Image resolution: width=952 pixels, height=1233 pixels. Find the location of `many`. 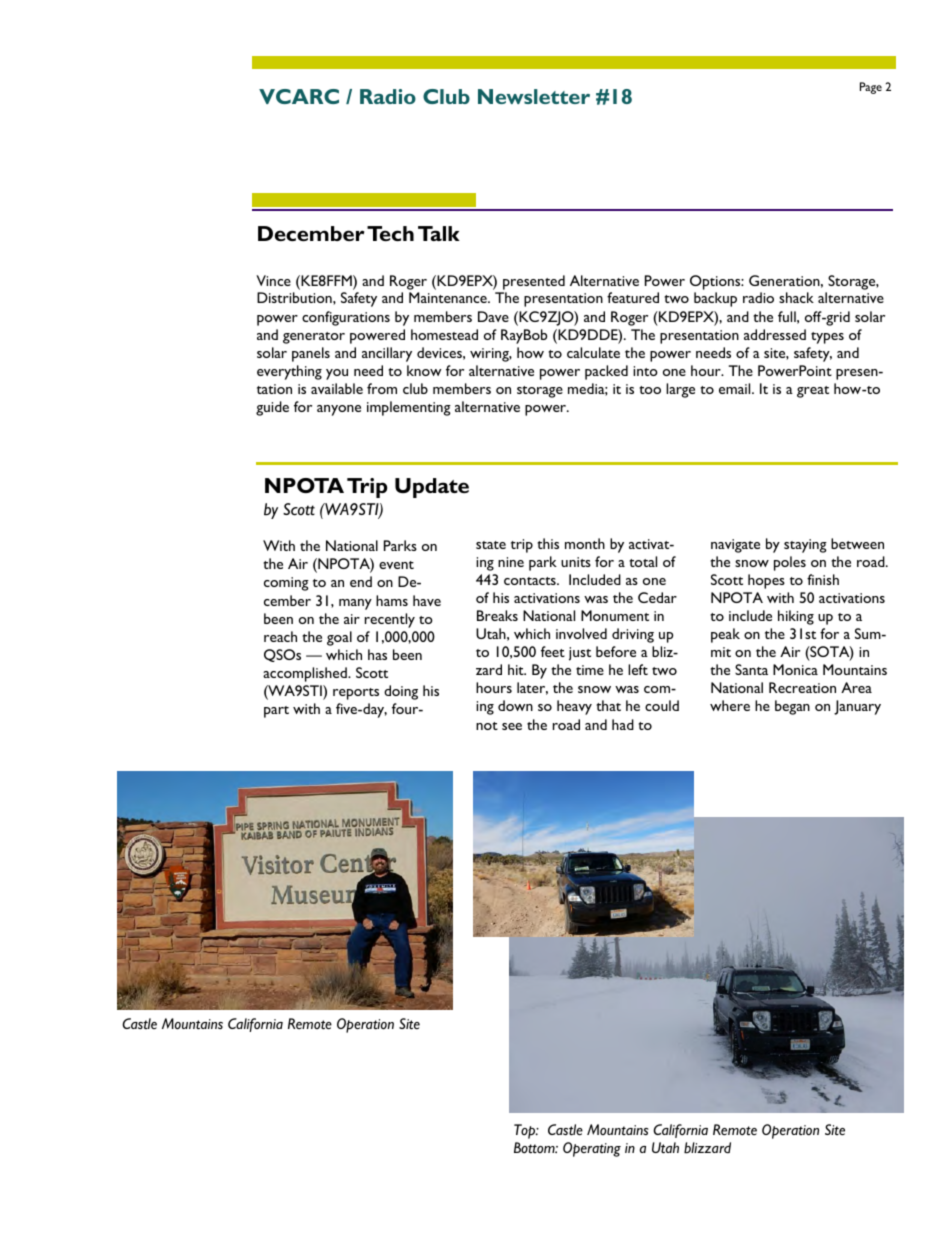

many is located at coordinates (355, 604).
